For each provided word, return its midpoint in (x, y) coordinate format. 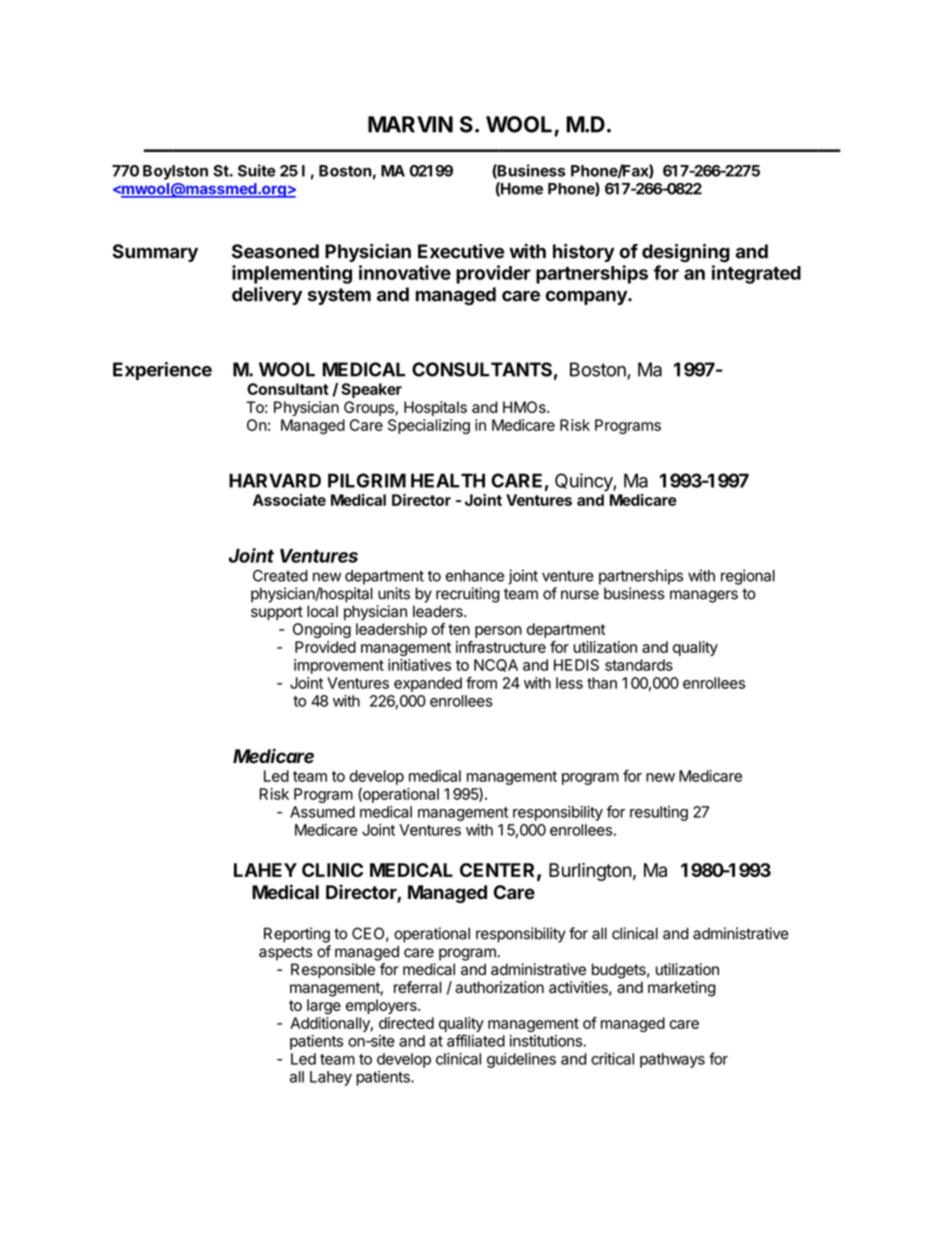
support (277, 613)
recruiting (468, 595)
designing (686, 253)
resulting (659, 813)
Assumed (322, 812)
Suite (257, 170)
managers (704, 596)
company (587, 297)
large (324, 1007)
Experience (162, 371)
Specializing (429, 426)
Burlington (590, 872)
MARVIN (410, 124)
